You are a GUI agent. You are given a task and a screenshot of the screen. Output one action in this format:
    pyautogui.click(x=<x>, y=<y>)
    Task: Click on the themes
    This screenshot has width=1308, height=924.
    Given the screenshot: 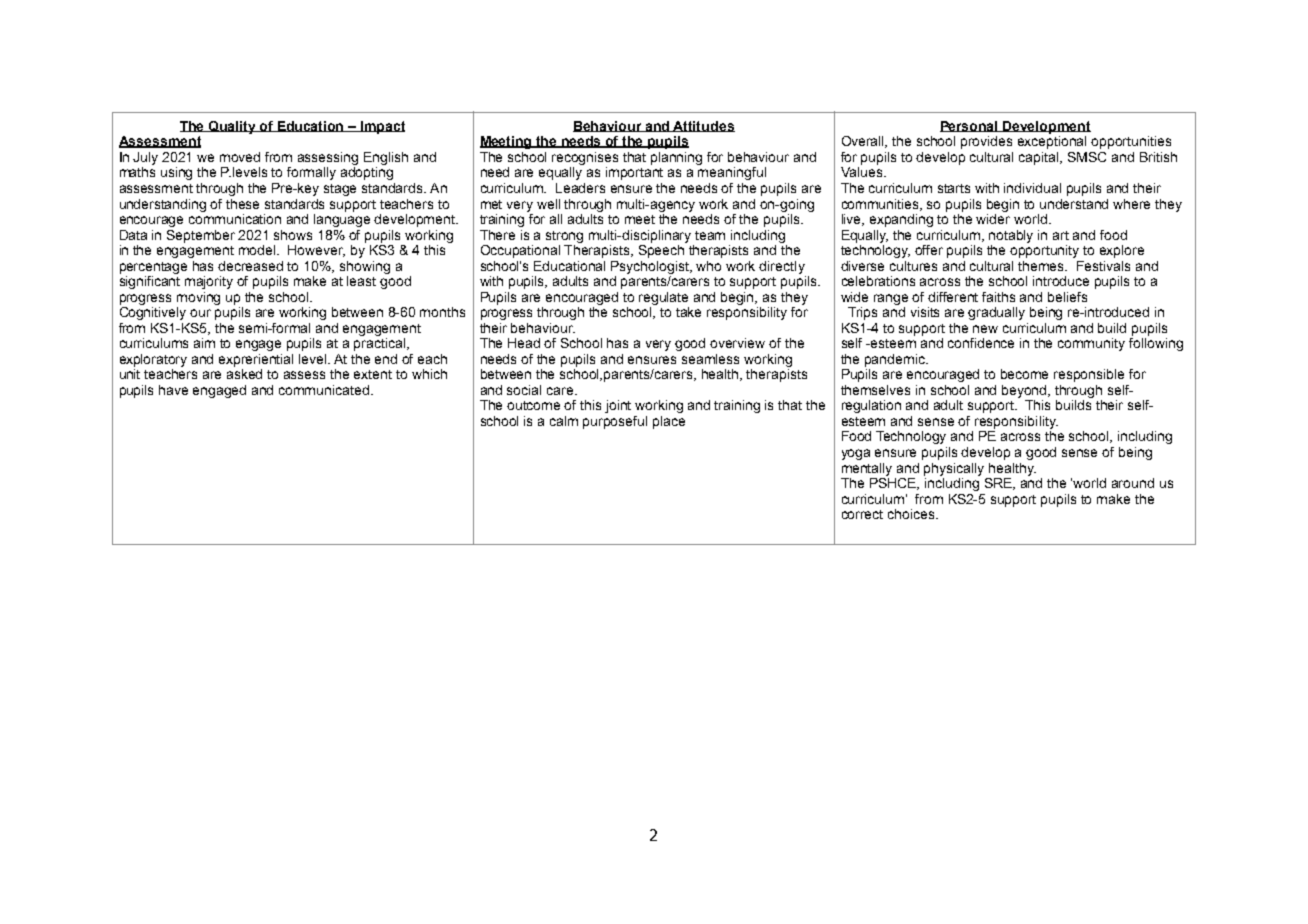 What is the action you would take?
    pyautogui.click(x=1042, y=266)
